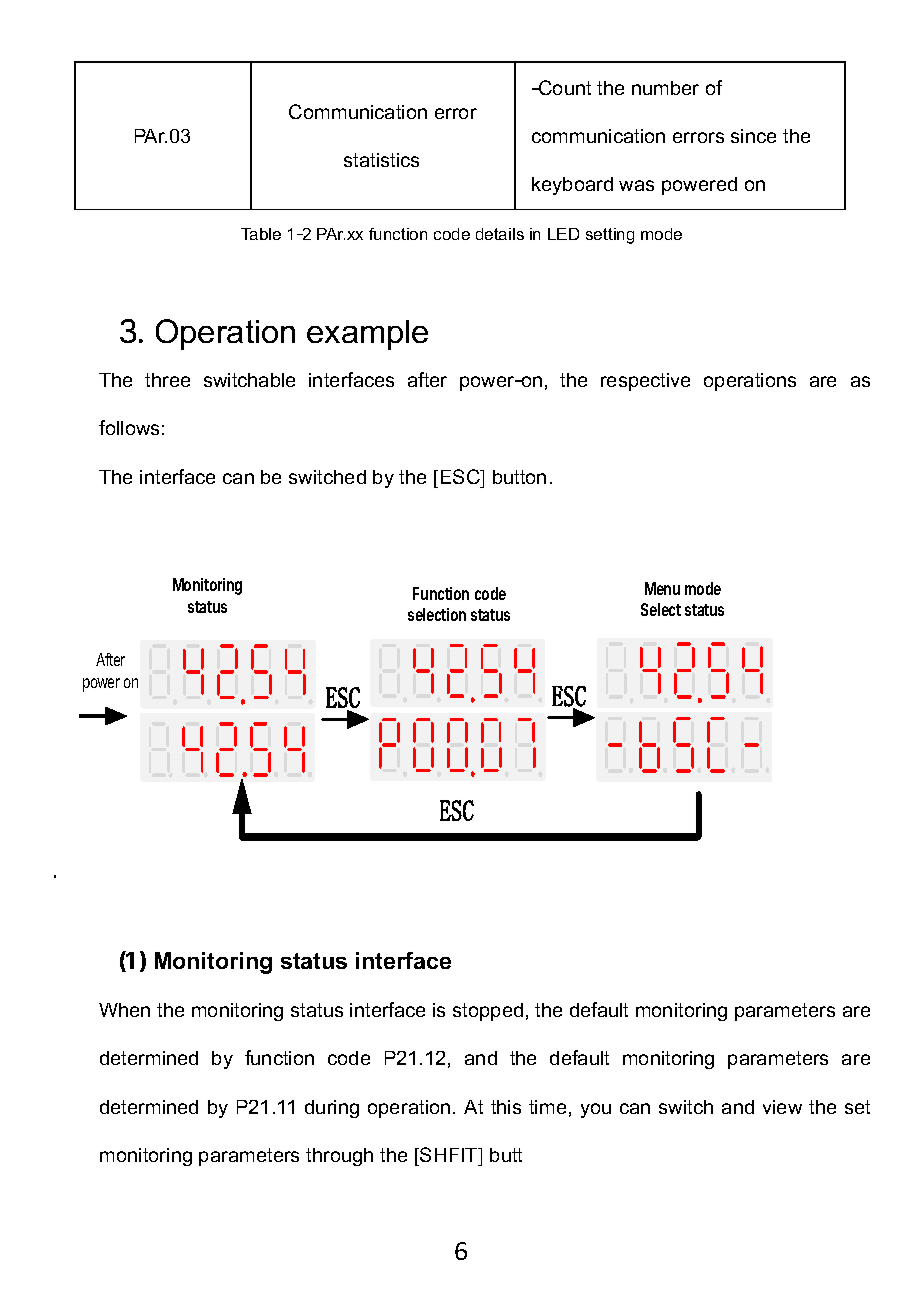  I want to click on Table, so click(261, 234).
